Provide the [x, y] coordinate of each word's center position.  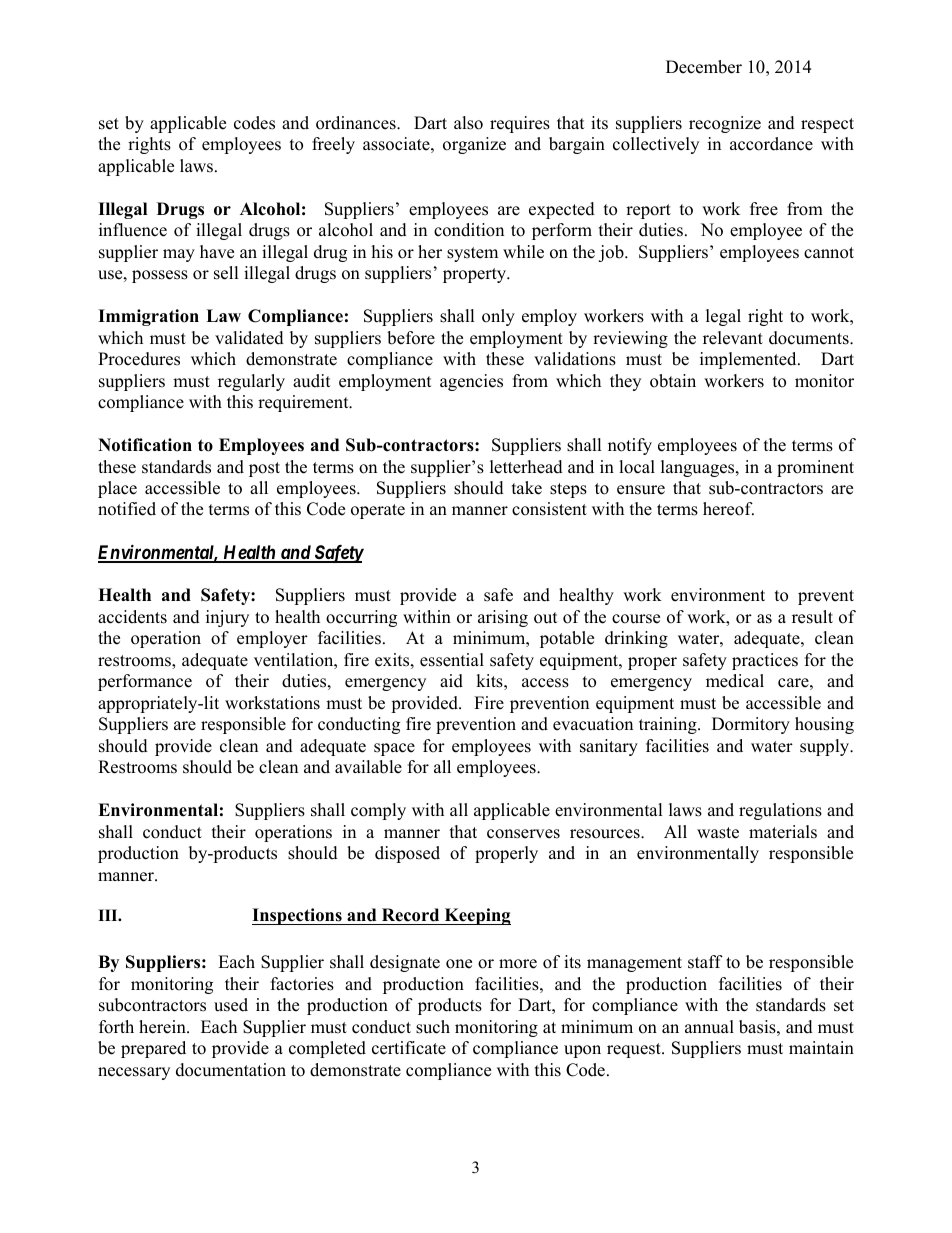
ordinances [357, 123]
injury [227, 618]
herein [163, 1027]
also [468, 123]
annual [709, 1027]
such [433, 1027]
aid [451, 681]
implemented [749, 360]
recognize [725, 124]
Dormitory [751, 725]
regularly [251, 382]
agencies [471, 382]
